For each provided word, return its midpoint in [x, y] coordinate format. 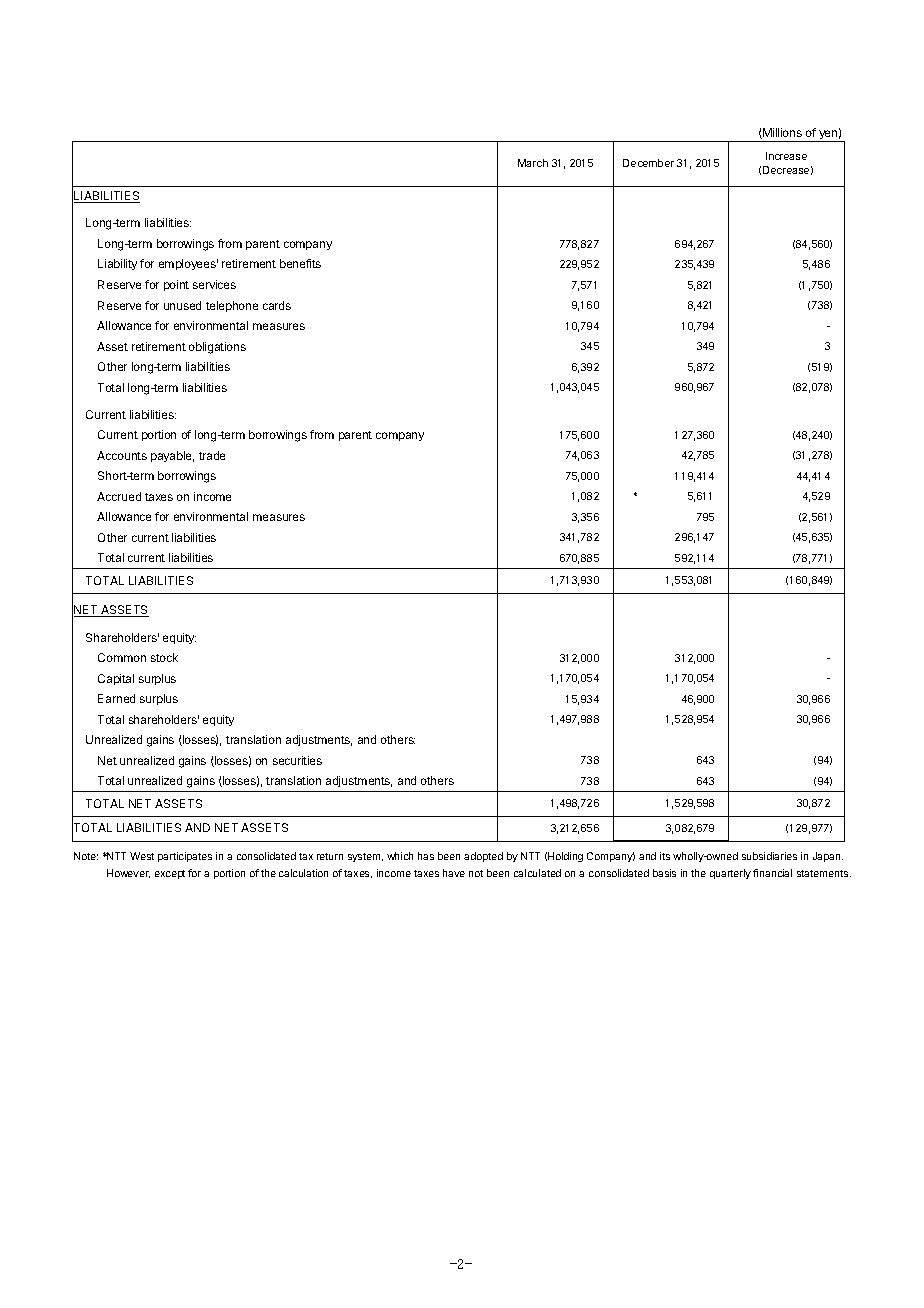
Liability [117, 264]
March [533, 163]
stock [164, 657]
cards [277, 305]
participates [185, 857]
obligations [217, 348]
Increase [786, 156]
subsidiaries [769, 856]
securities [297, 760]
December [648, 163]
